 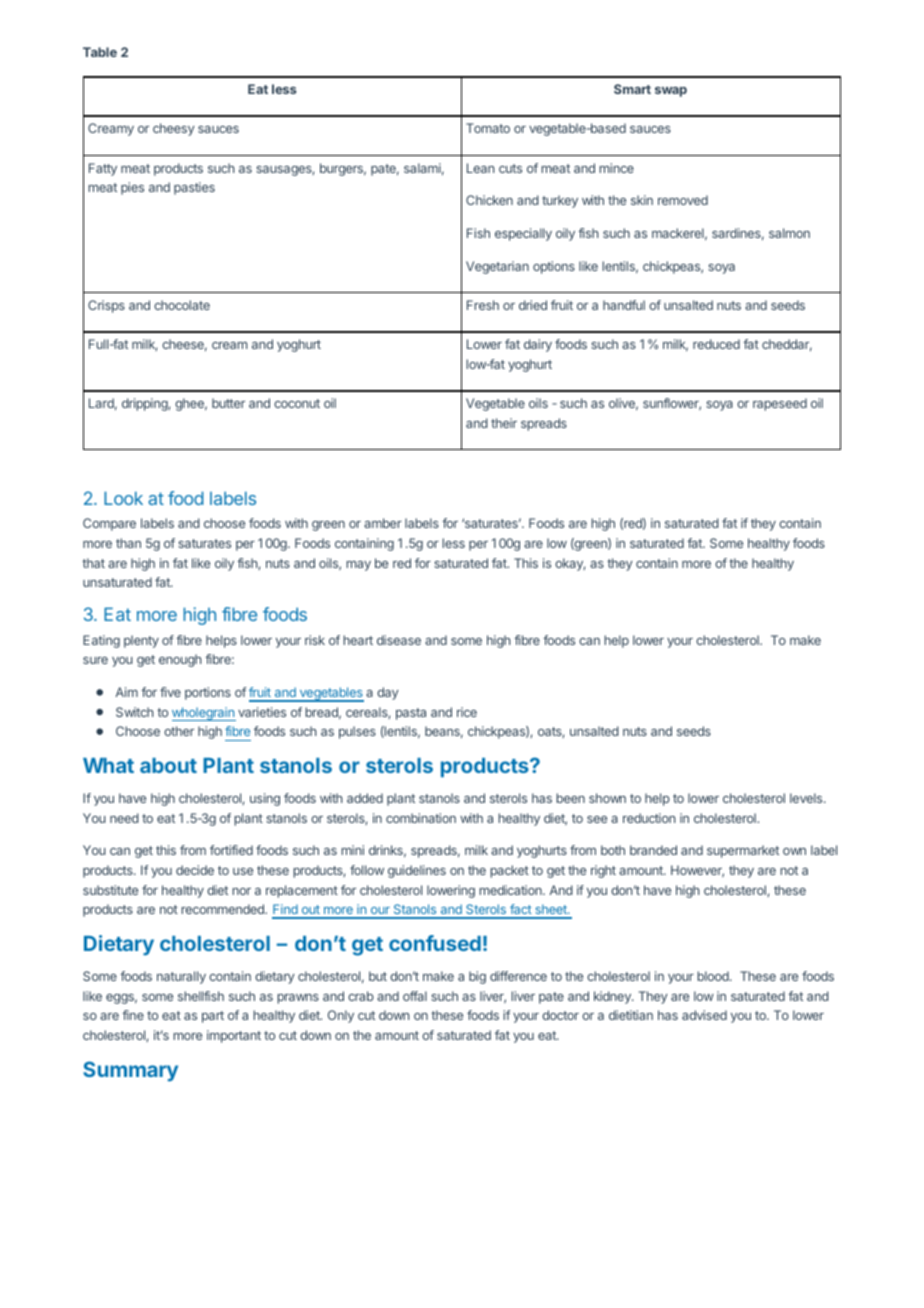 What do you see at coordinates (123, 498) in the screenshot?
I see `Look` at bounding box center [123, 498].
